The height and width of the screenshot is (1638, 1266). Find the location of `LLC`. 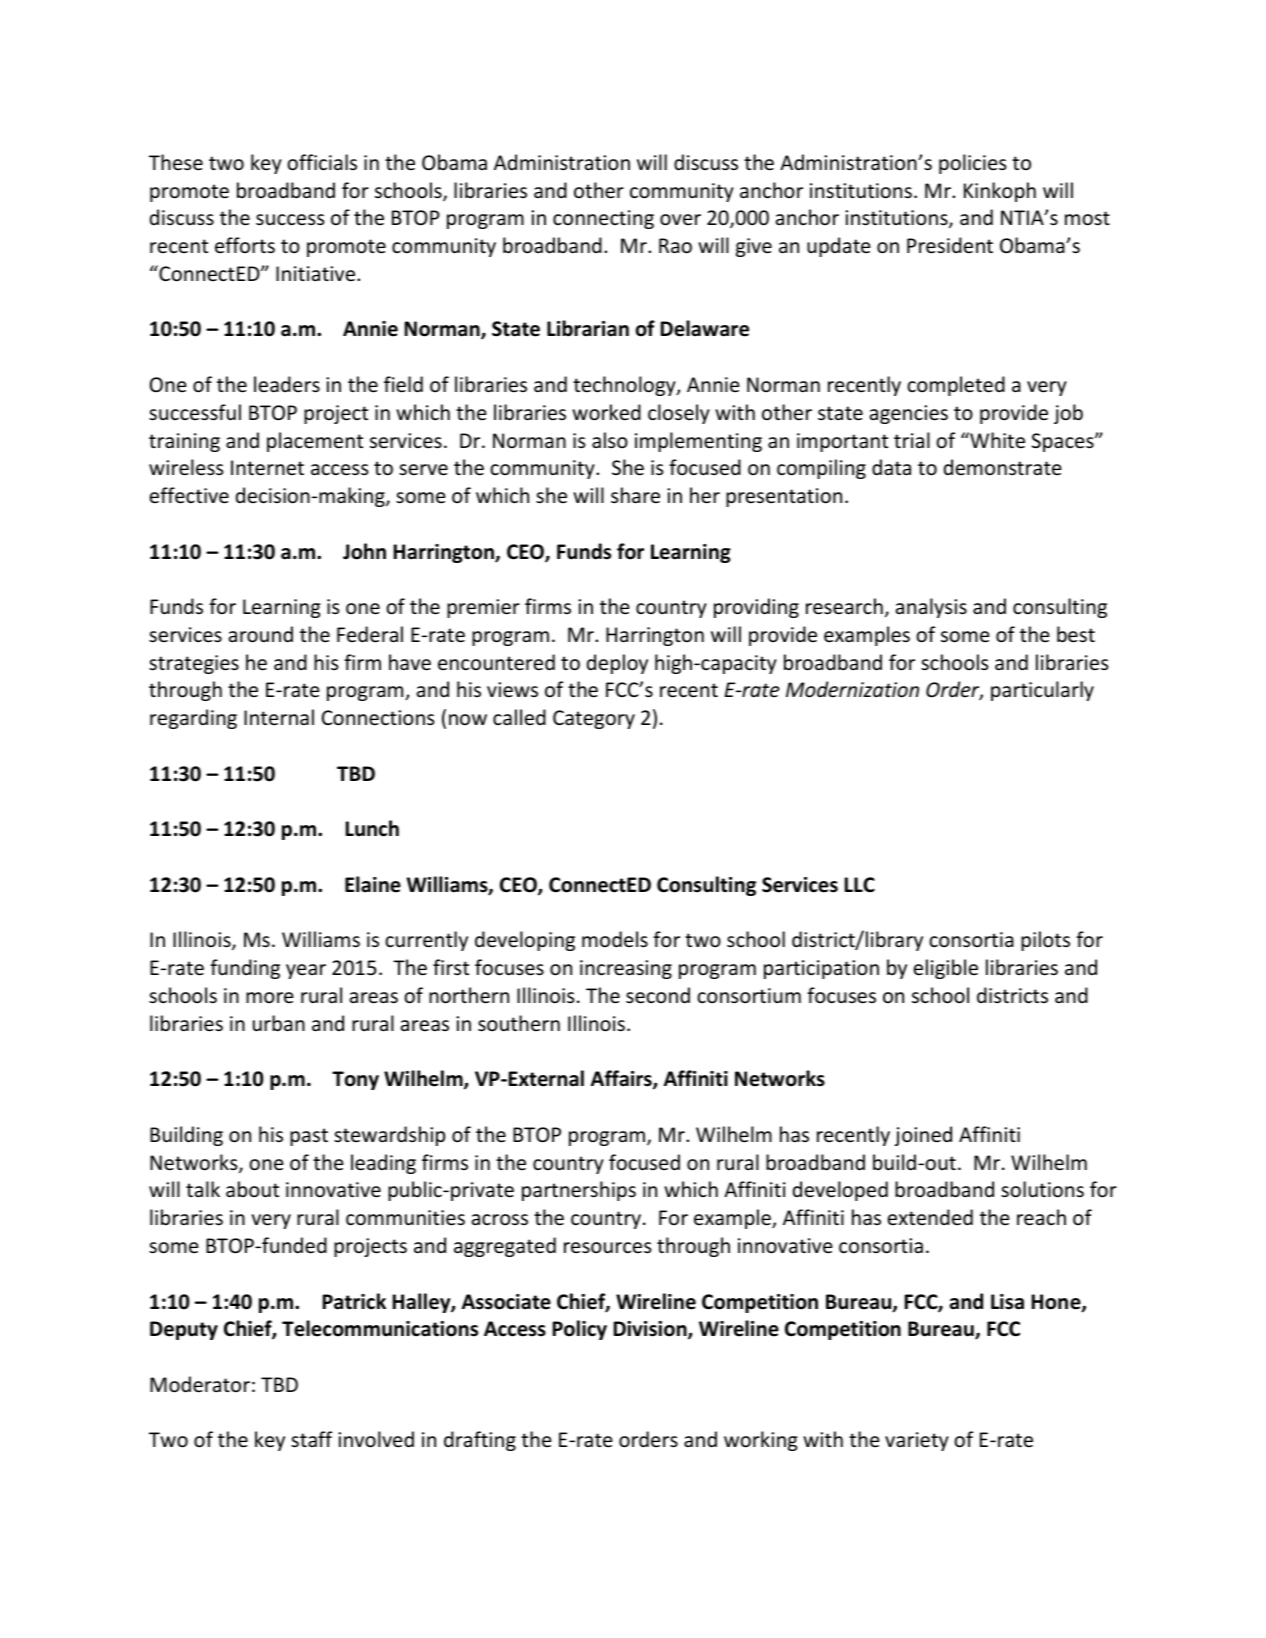

LLC is located at coordinates (860, 885).
